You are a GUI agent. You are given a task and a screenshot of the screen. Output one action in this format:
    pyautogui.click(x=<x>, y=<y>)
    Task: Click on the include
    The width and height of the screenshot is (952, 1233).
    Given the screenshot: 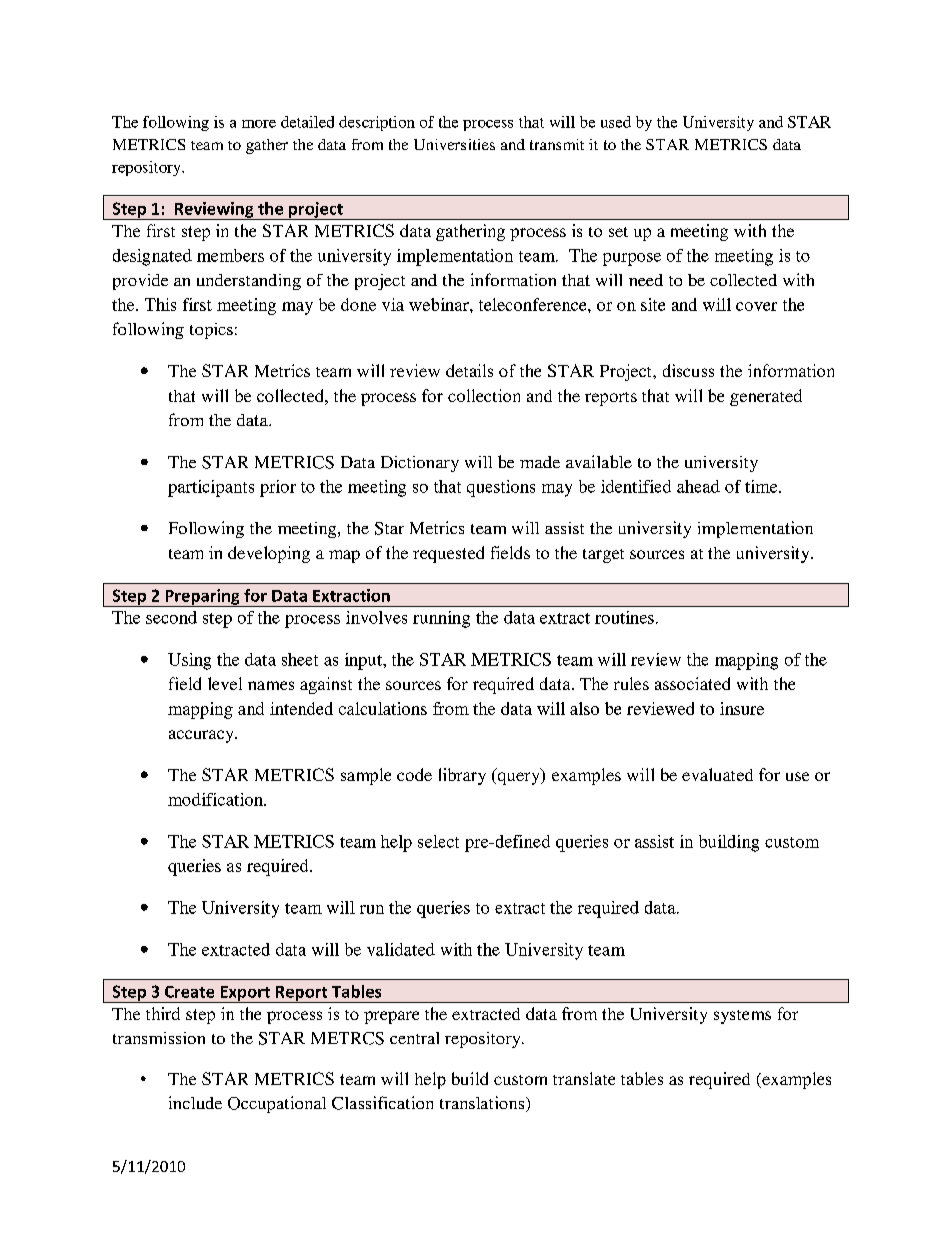 What is the action you would take?
    pyautogui.click(x=195, y=1102)
